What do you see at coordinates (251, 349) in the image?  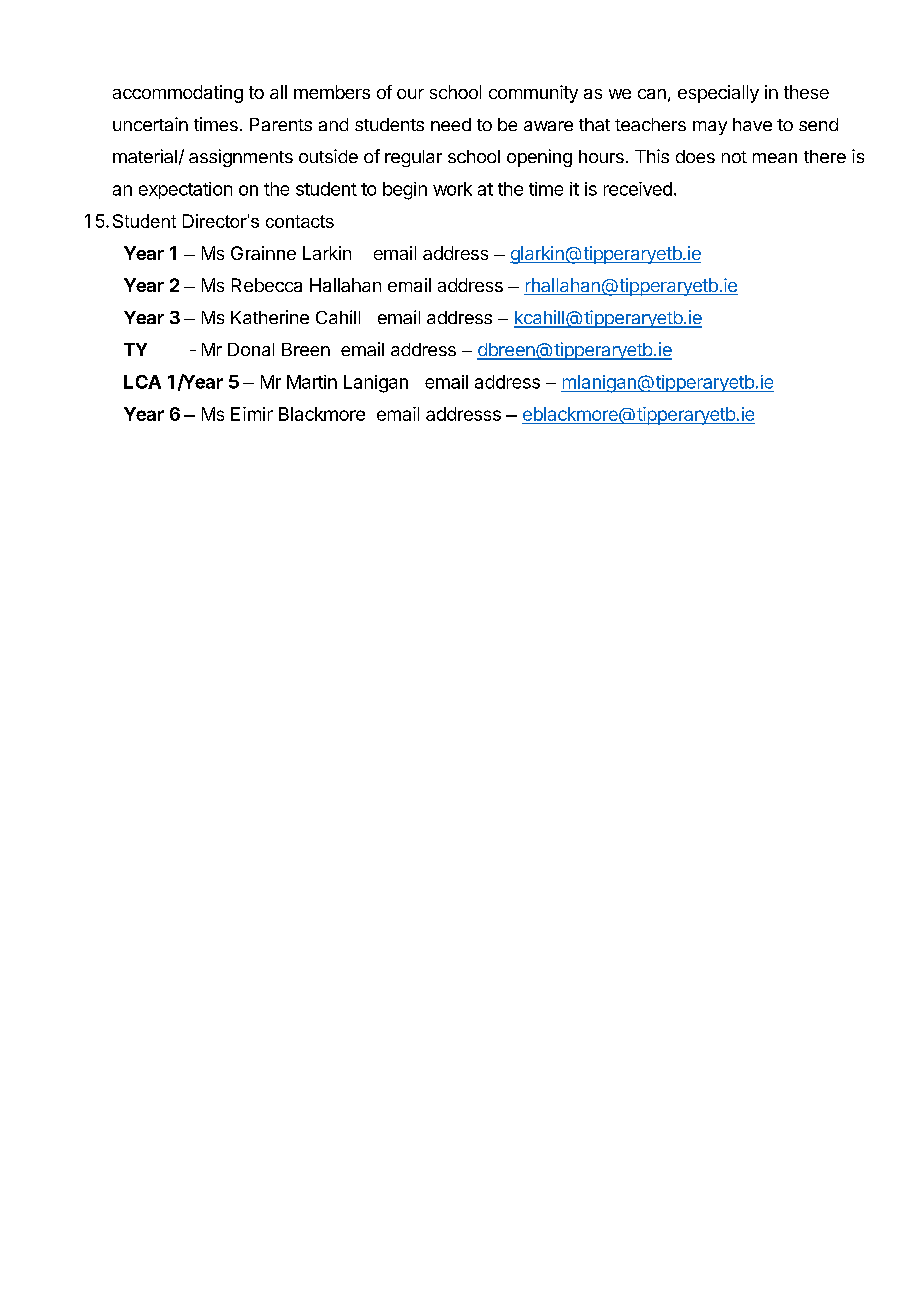 I see `Donal` at bounding box center [251, 349].
